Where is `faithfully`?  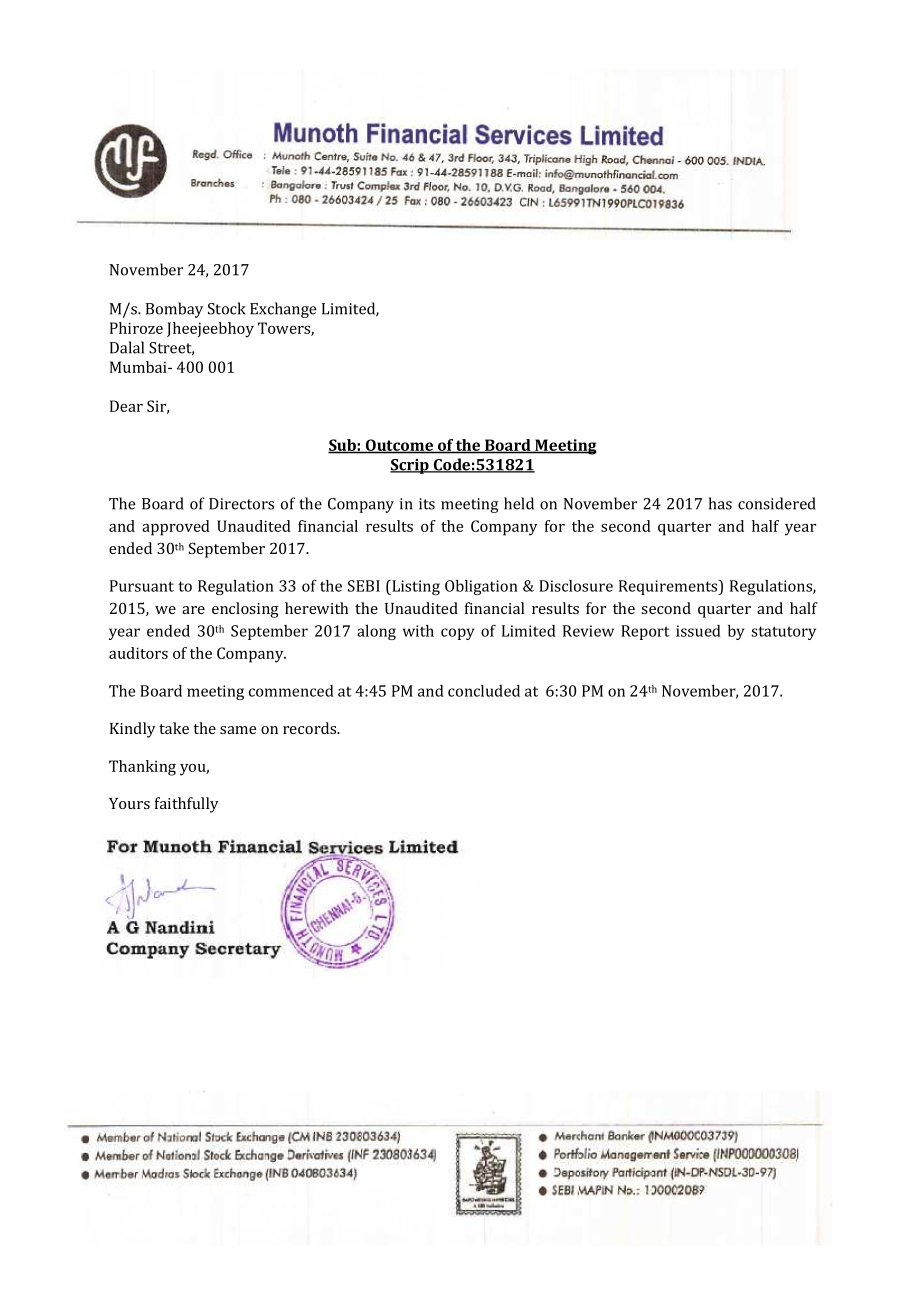 faithfully is located at coordinates (187, 805).
